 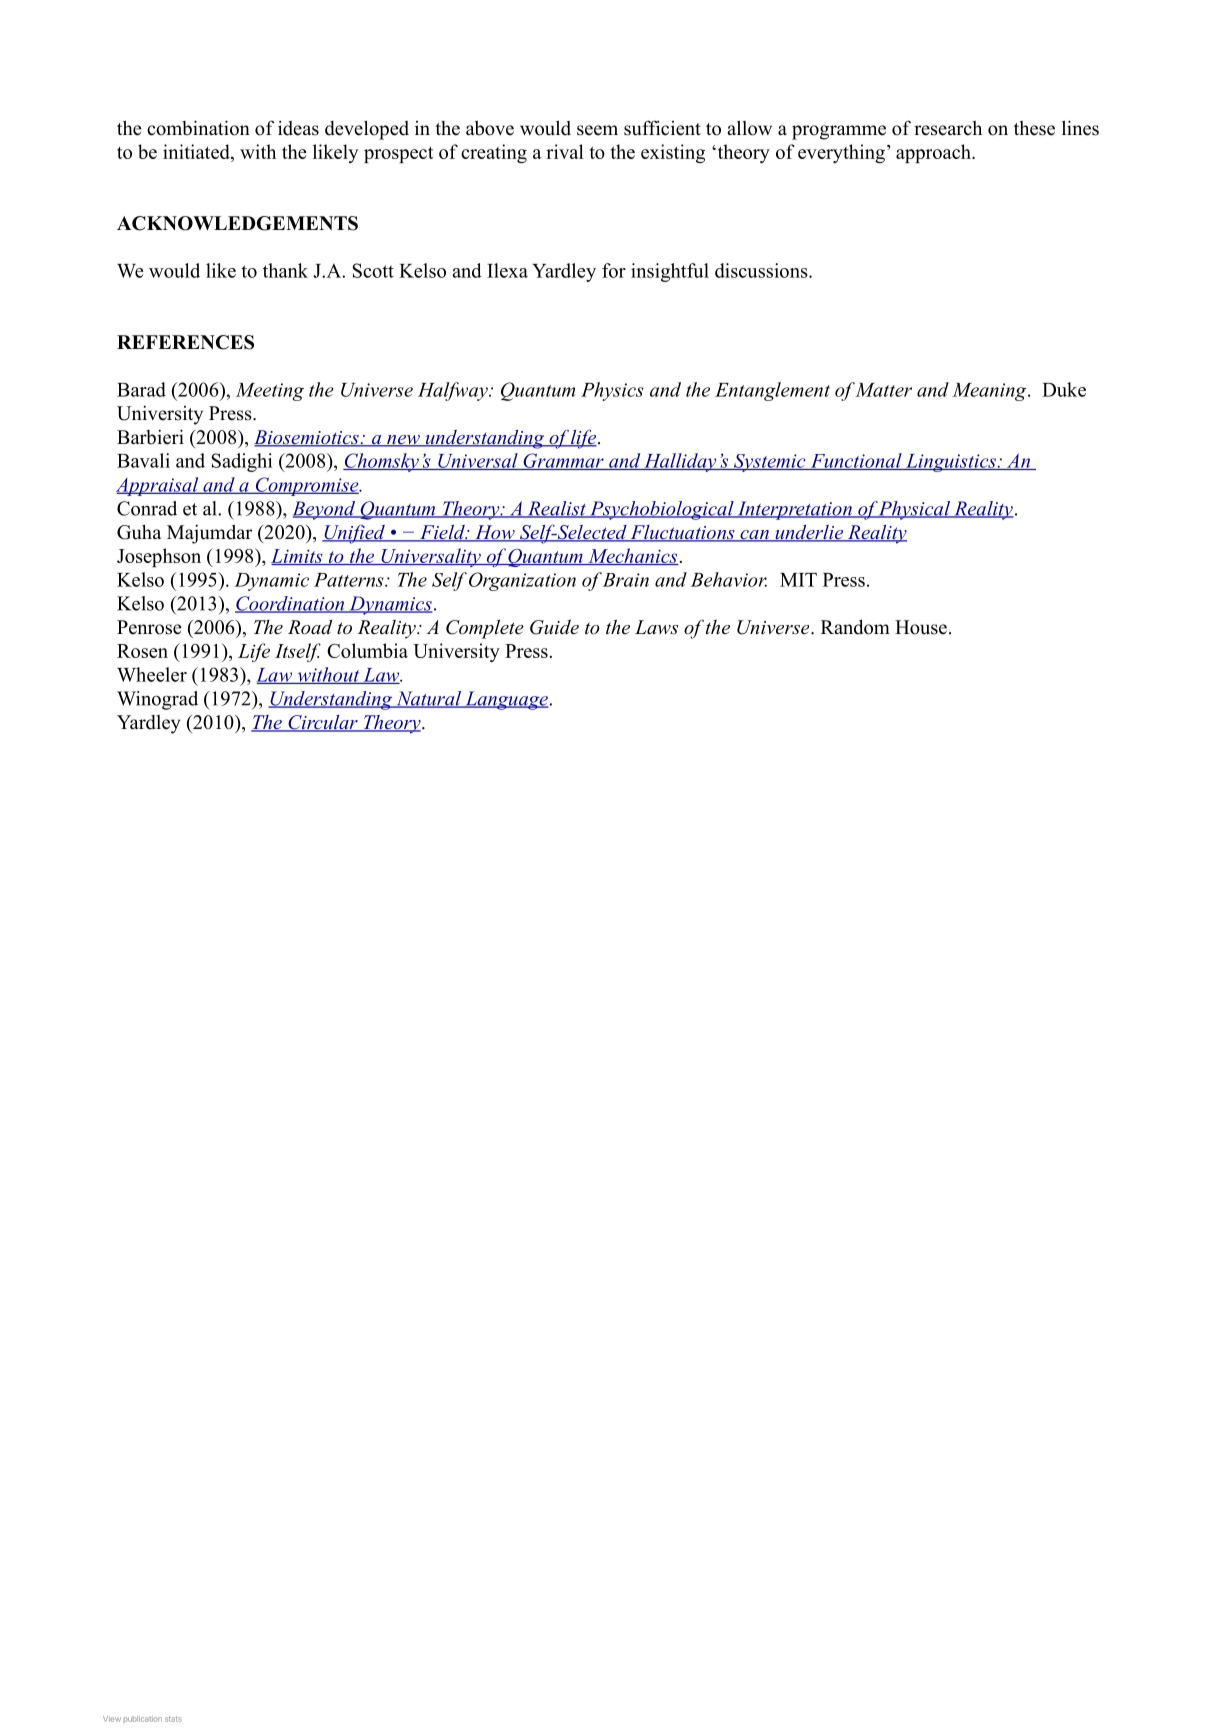 What do you see at coordinates (934, 153) in the screenshot?
I see `approach` at bounding box center [934, 153].
